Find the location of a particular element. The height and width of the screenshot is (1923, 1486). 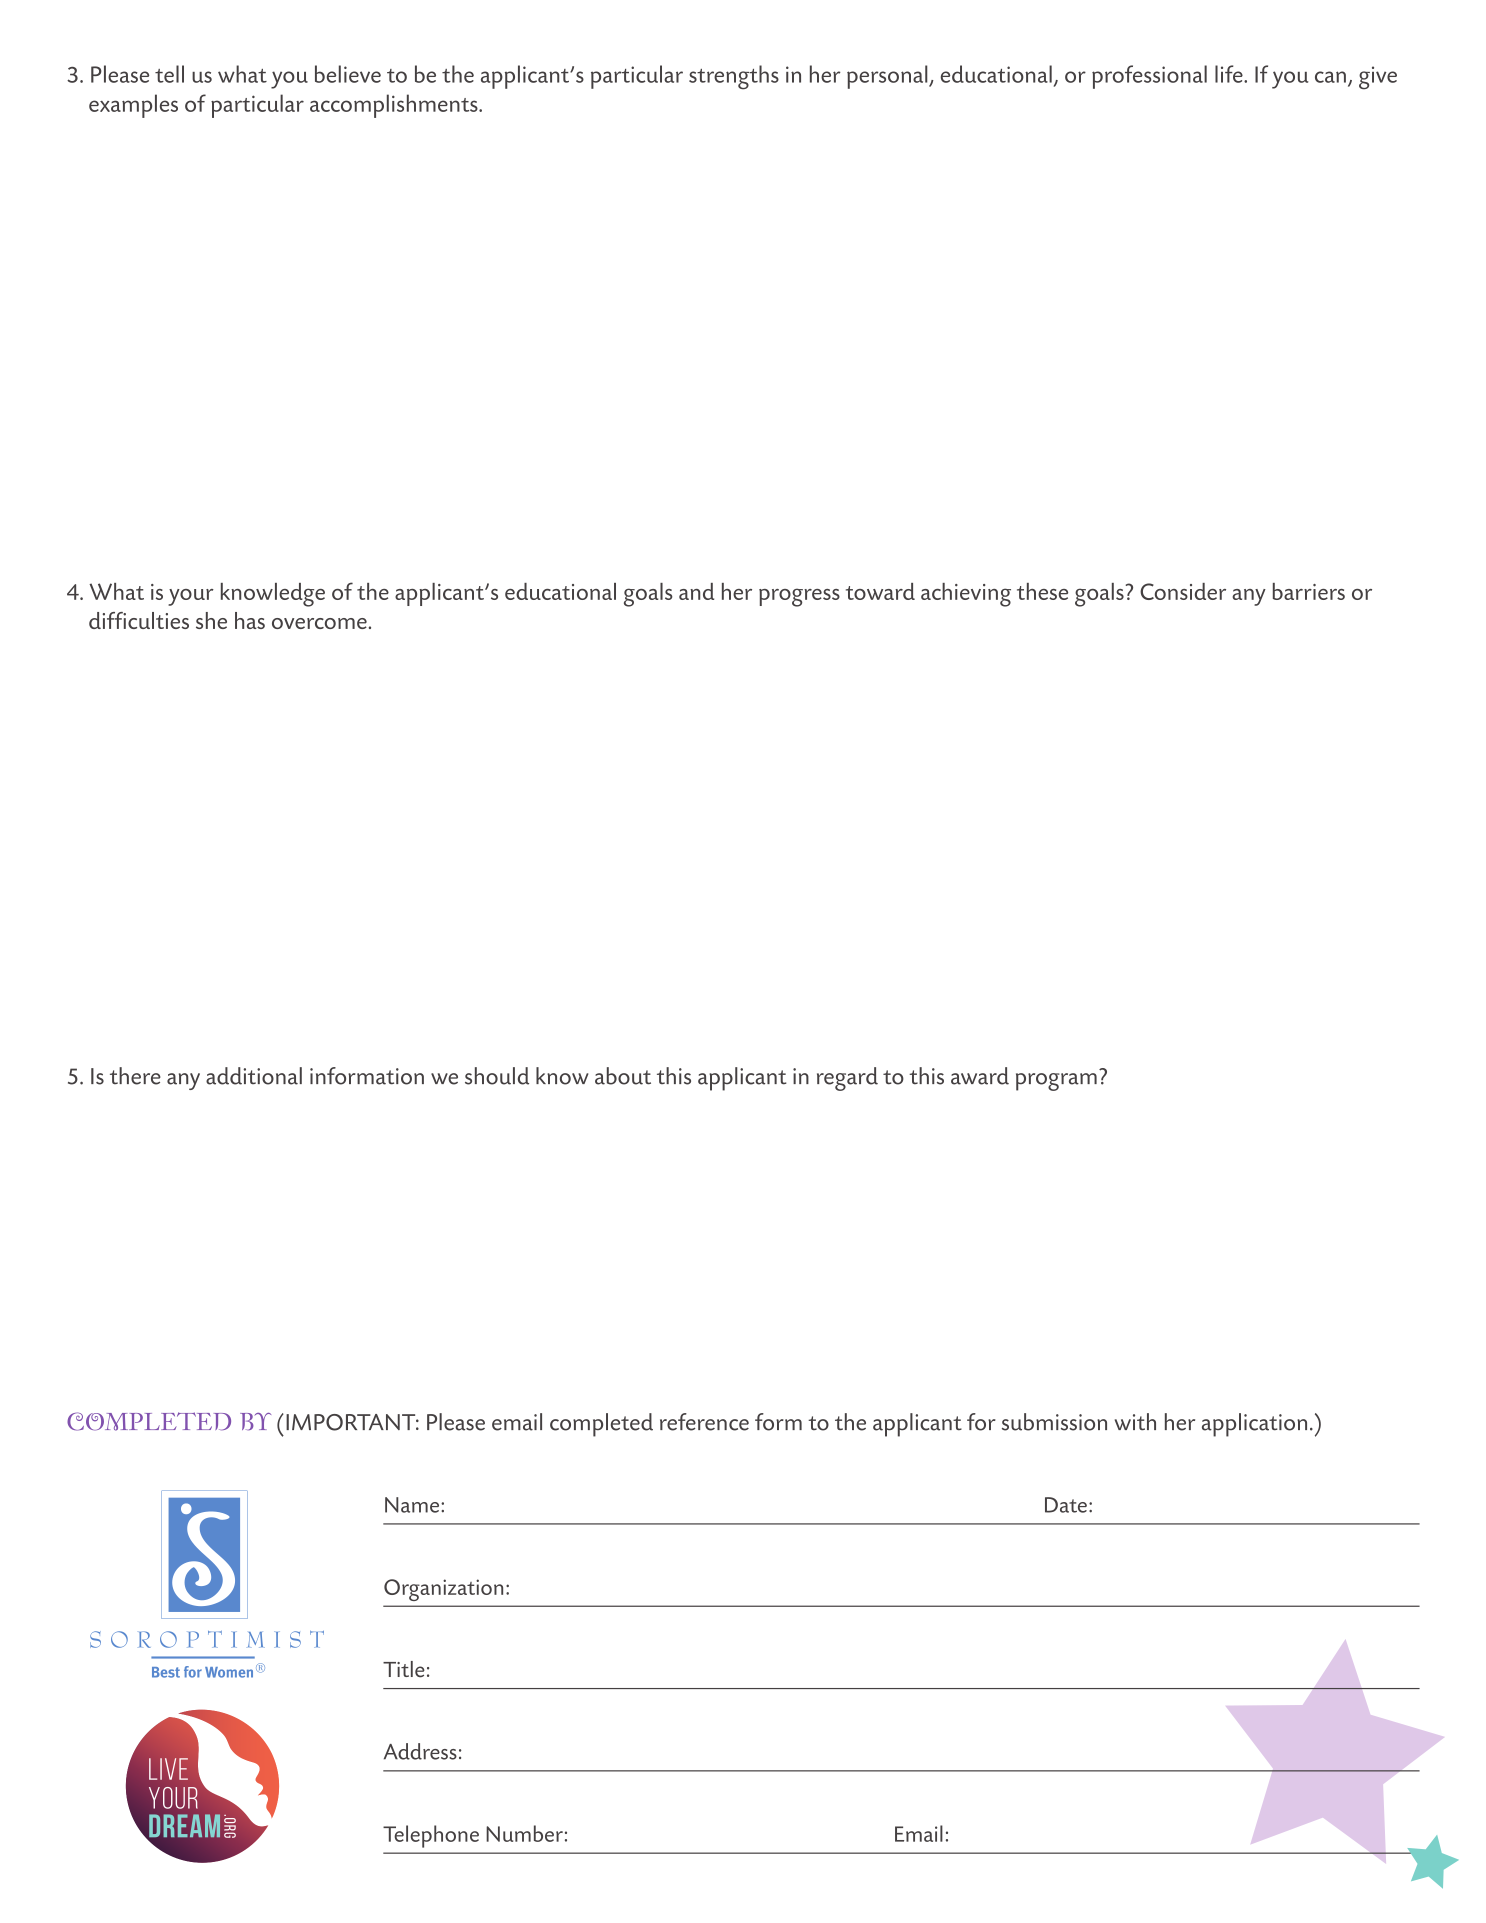

Address is located at coordinates (420, 1751).
